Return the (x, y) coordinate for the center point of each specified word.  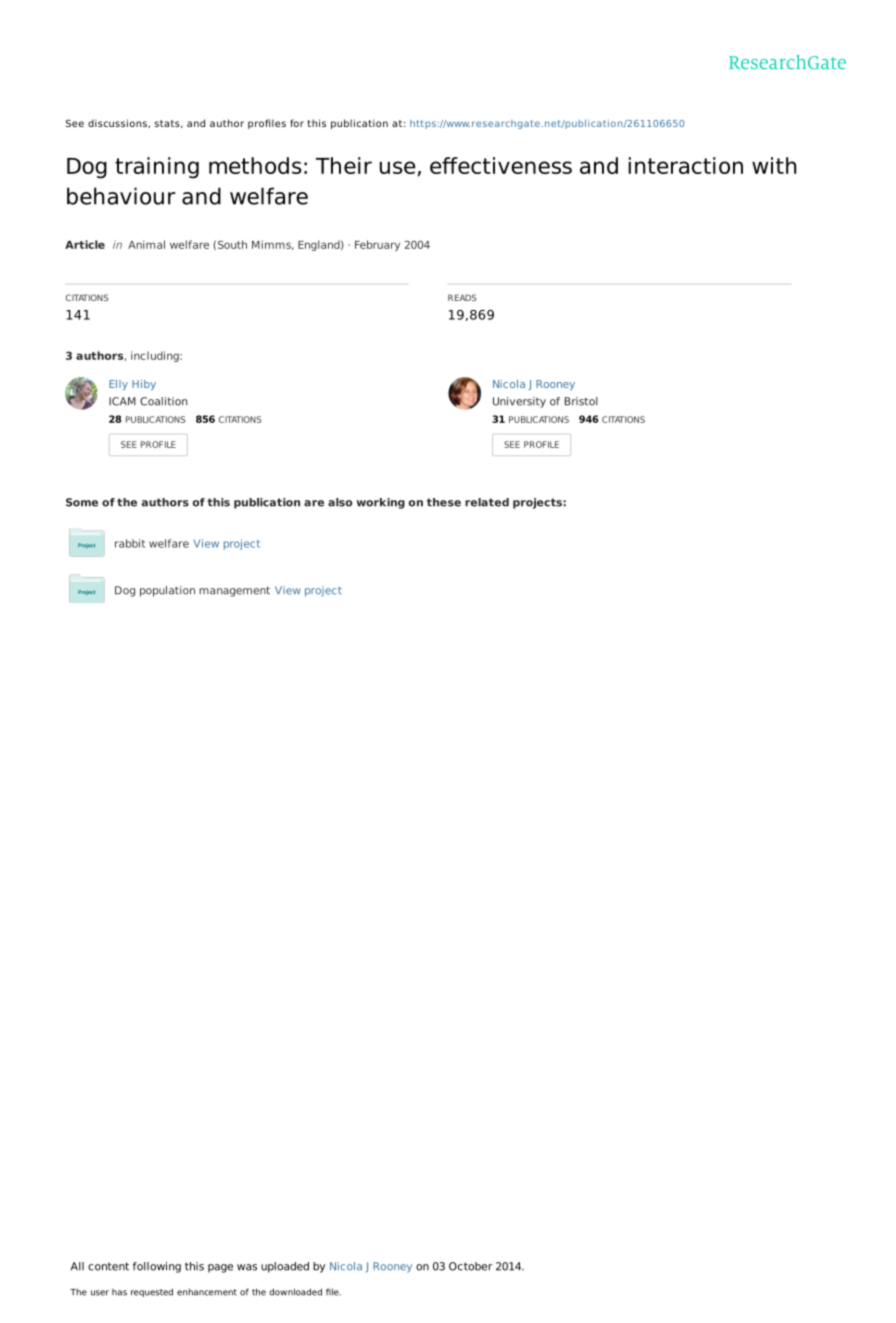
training (157, 168)
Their (344, 165)
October (470, 1266)
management (234, 591)
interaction (685, 165)
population (167, 591)
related (487, 502)
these (444, 502)
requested (152, 1292)
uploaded (285, 1267)
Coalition (163, 401)
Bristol (581, 401)
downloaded (295, 1292)
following (157, 1267)
